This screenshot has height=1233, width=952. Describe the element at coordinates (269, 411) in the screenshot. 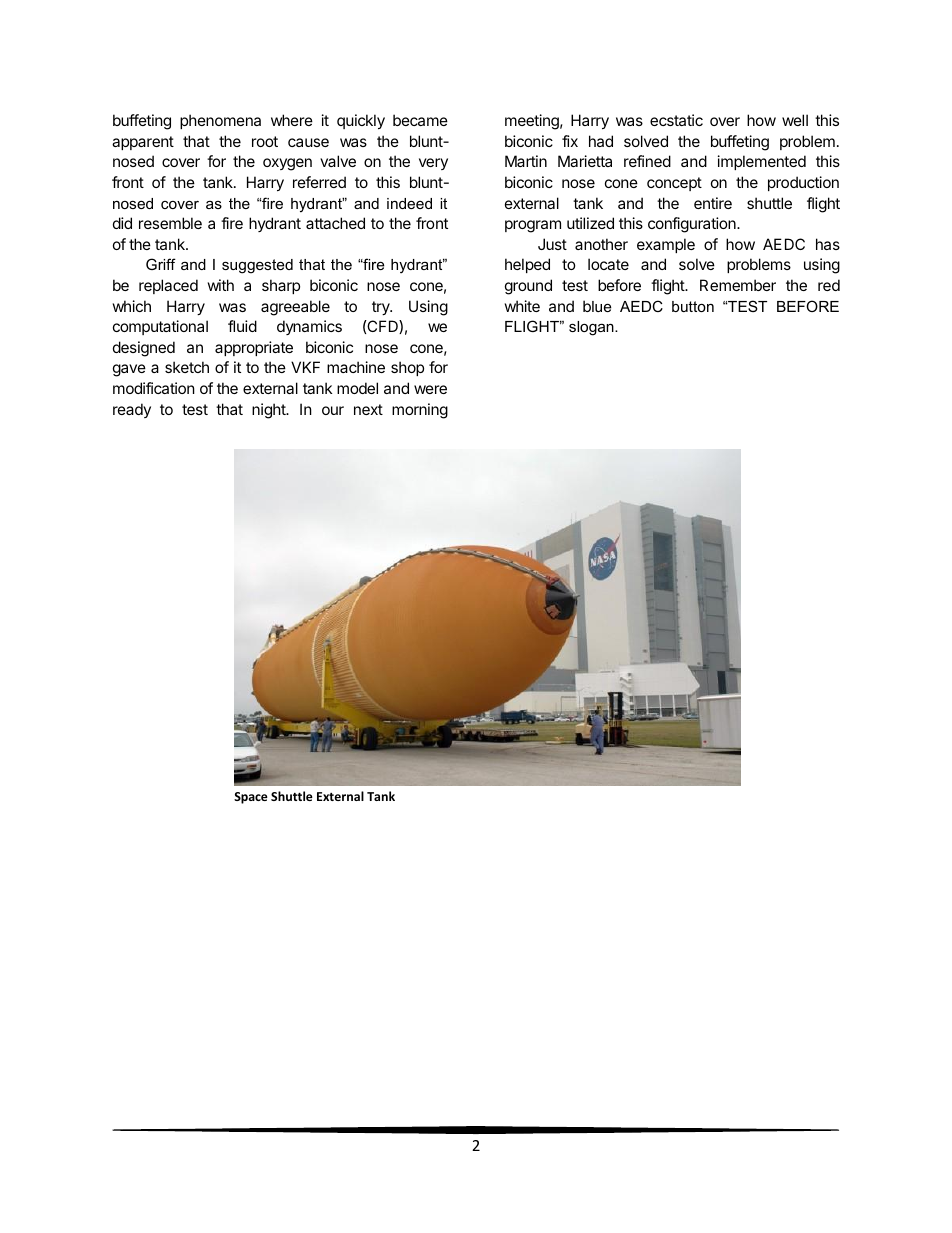

I see `night` at that location.
